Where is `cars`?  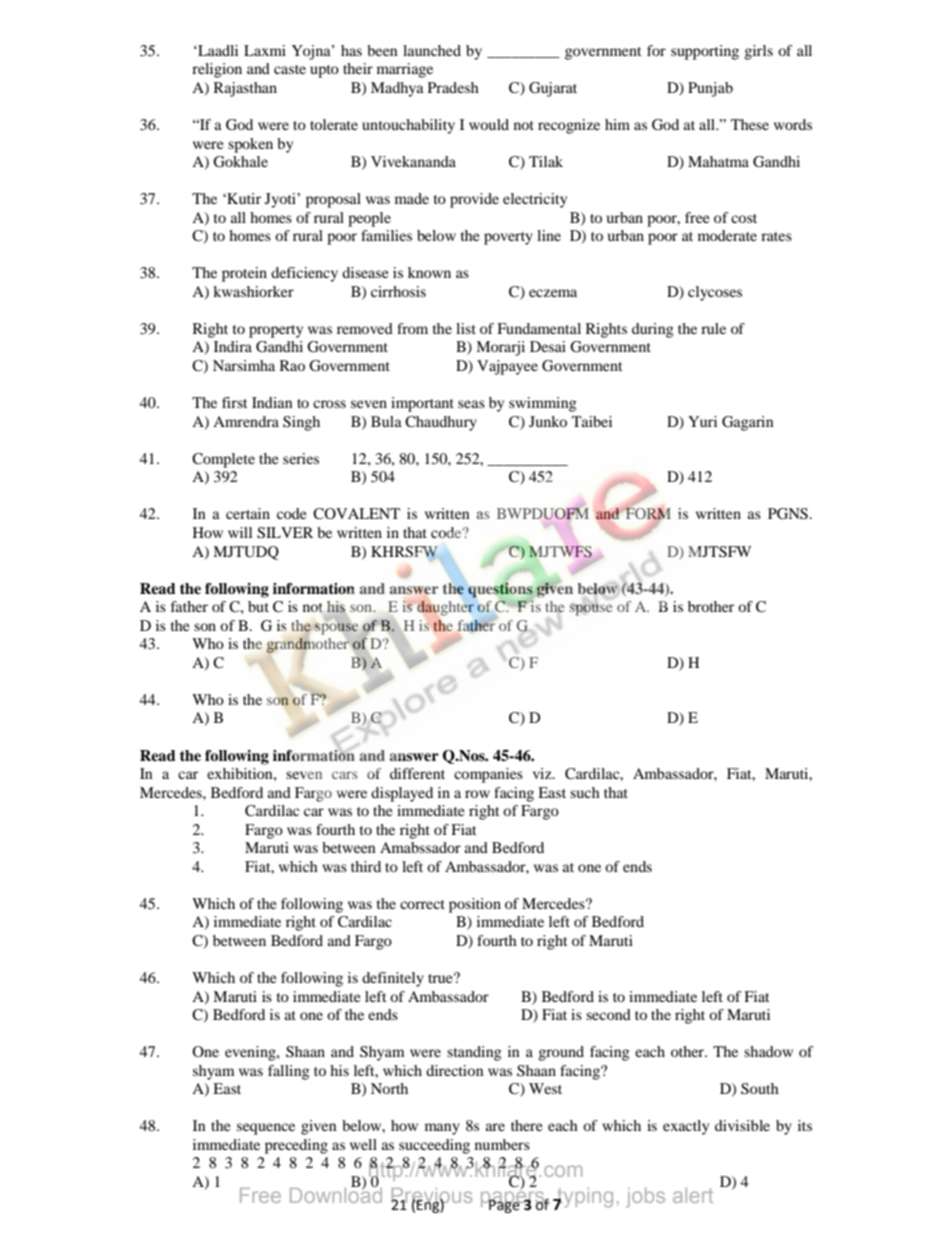
cars is located at coordinates (345, 775).
